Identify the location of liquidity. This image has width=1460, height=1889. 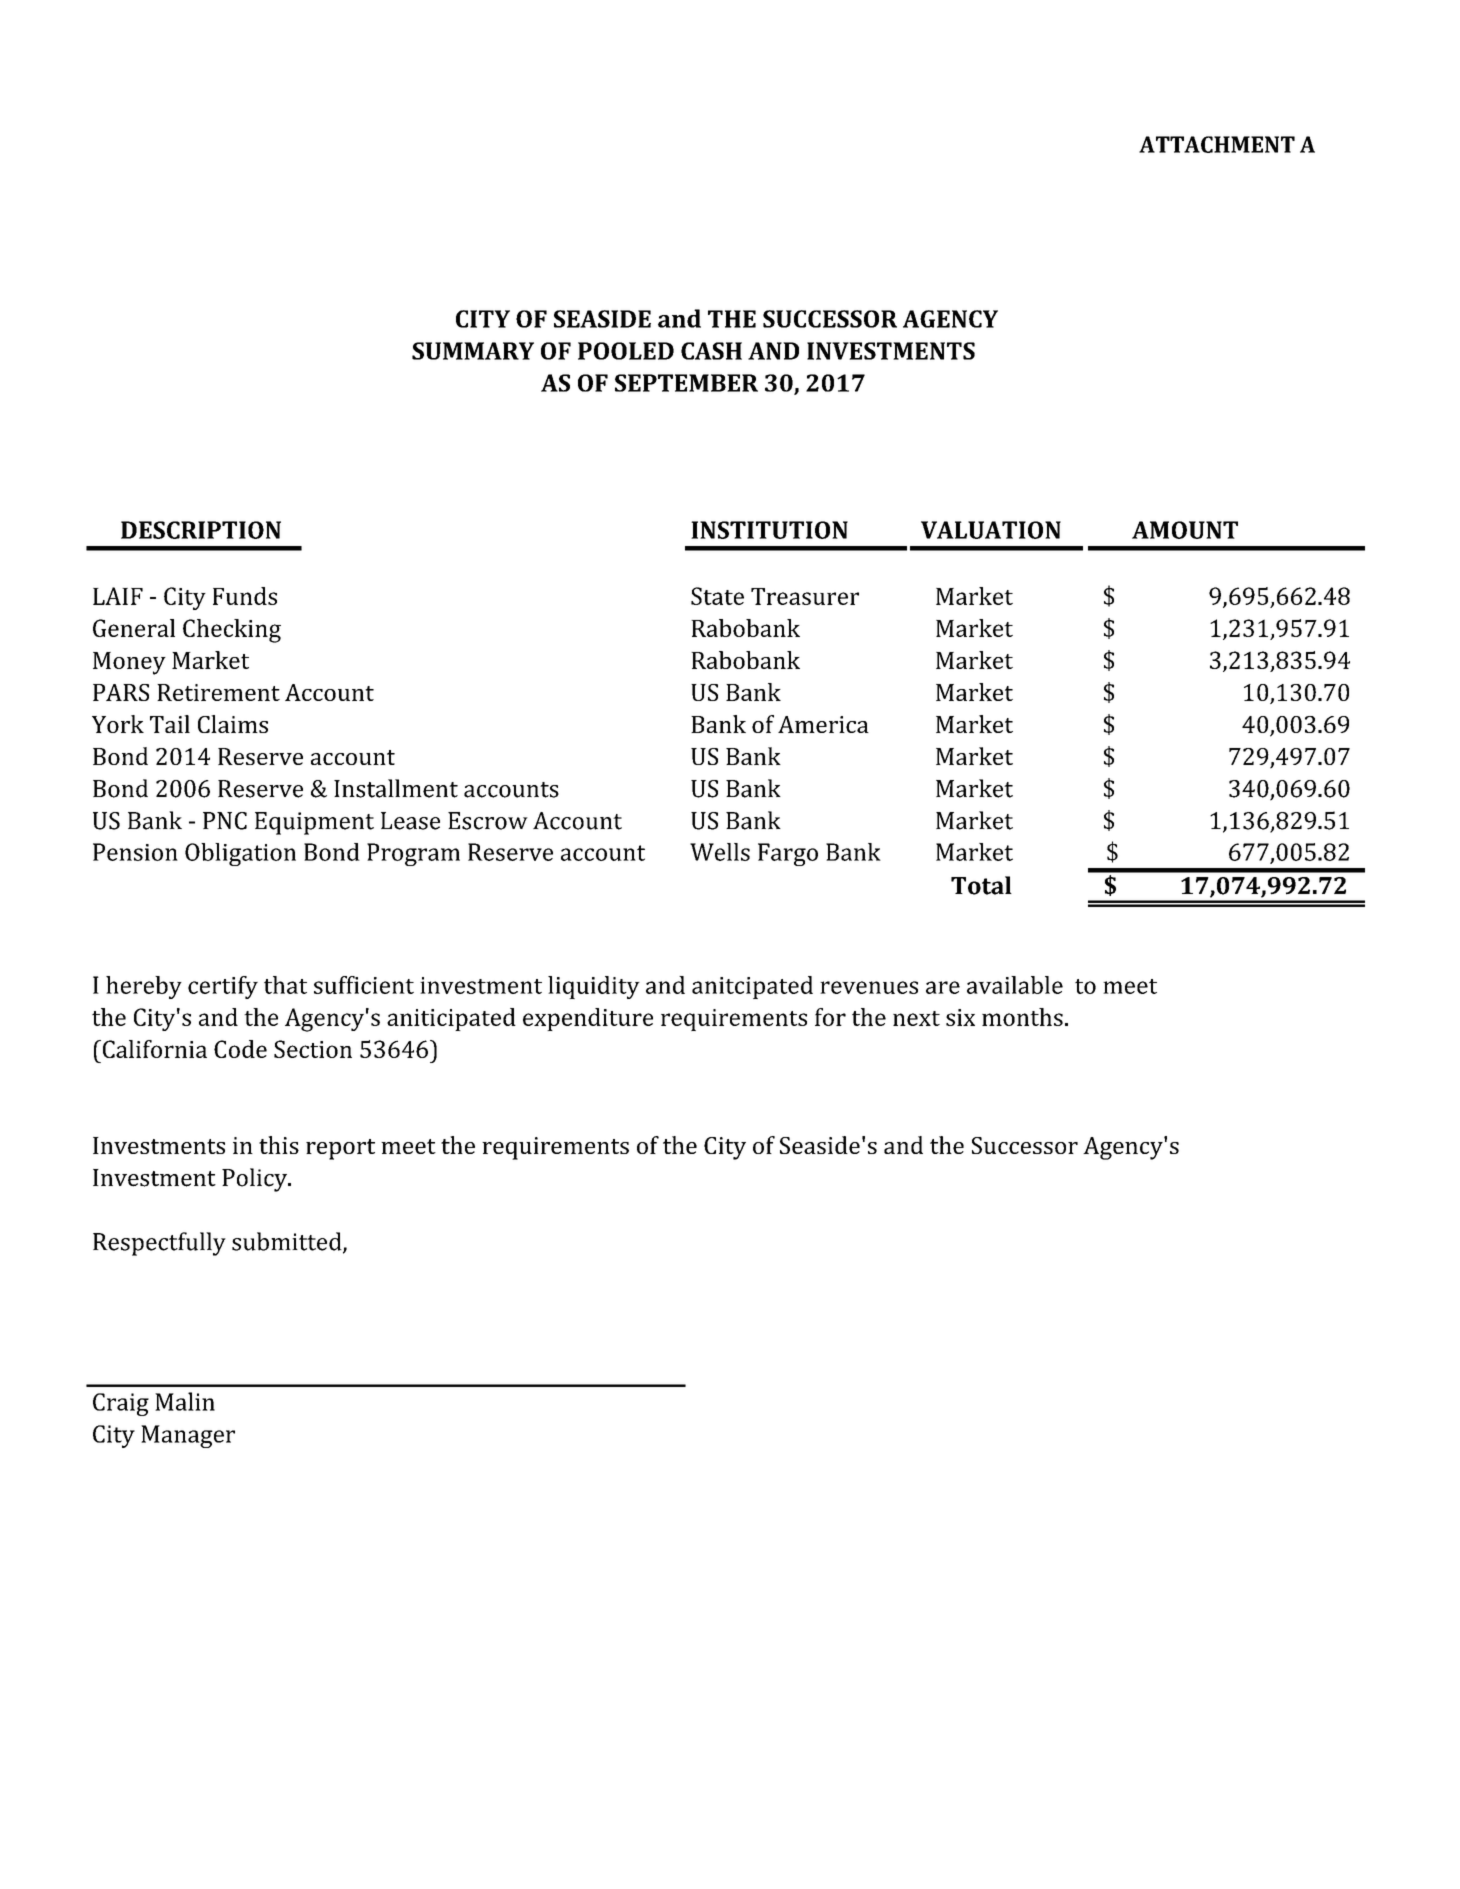
(594, 987).
